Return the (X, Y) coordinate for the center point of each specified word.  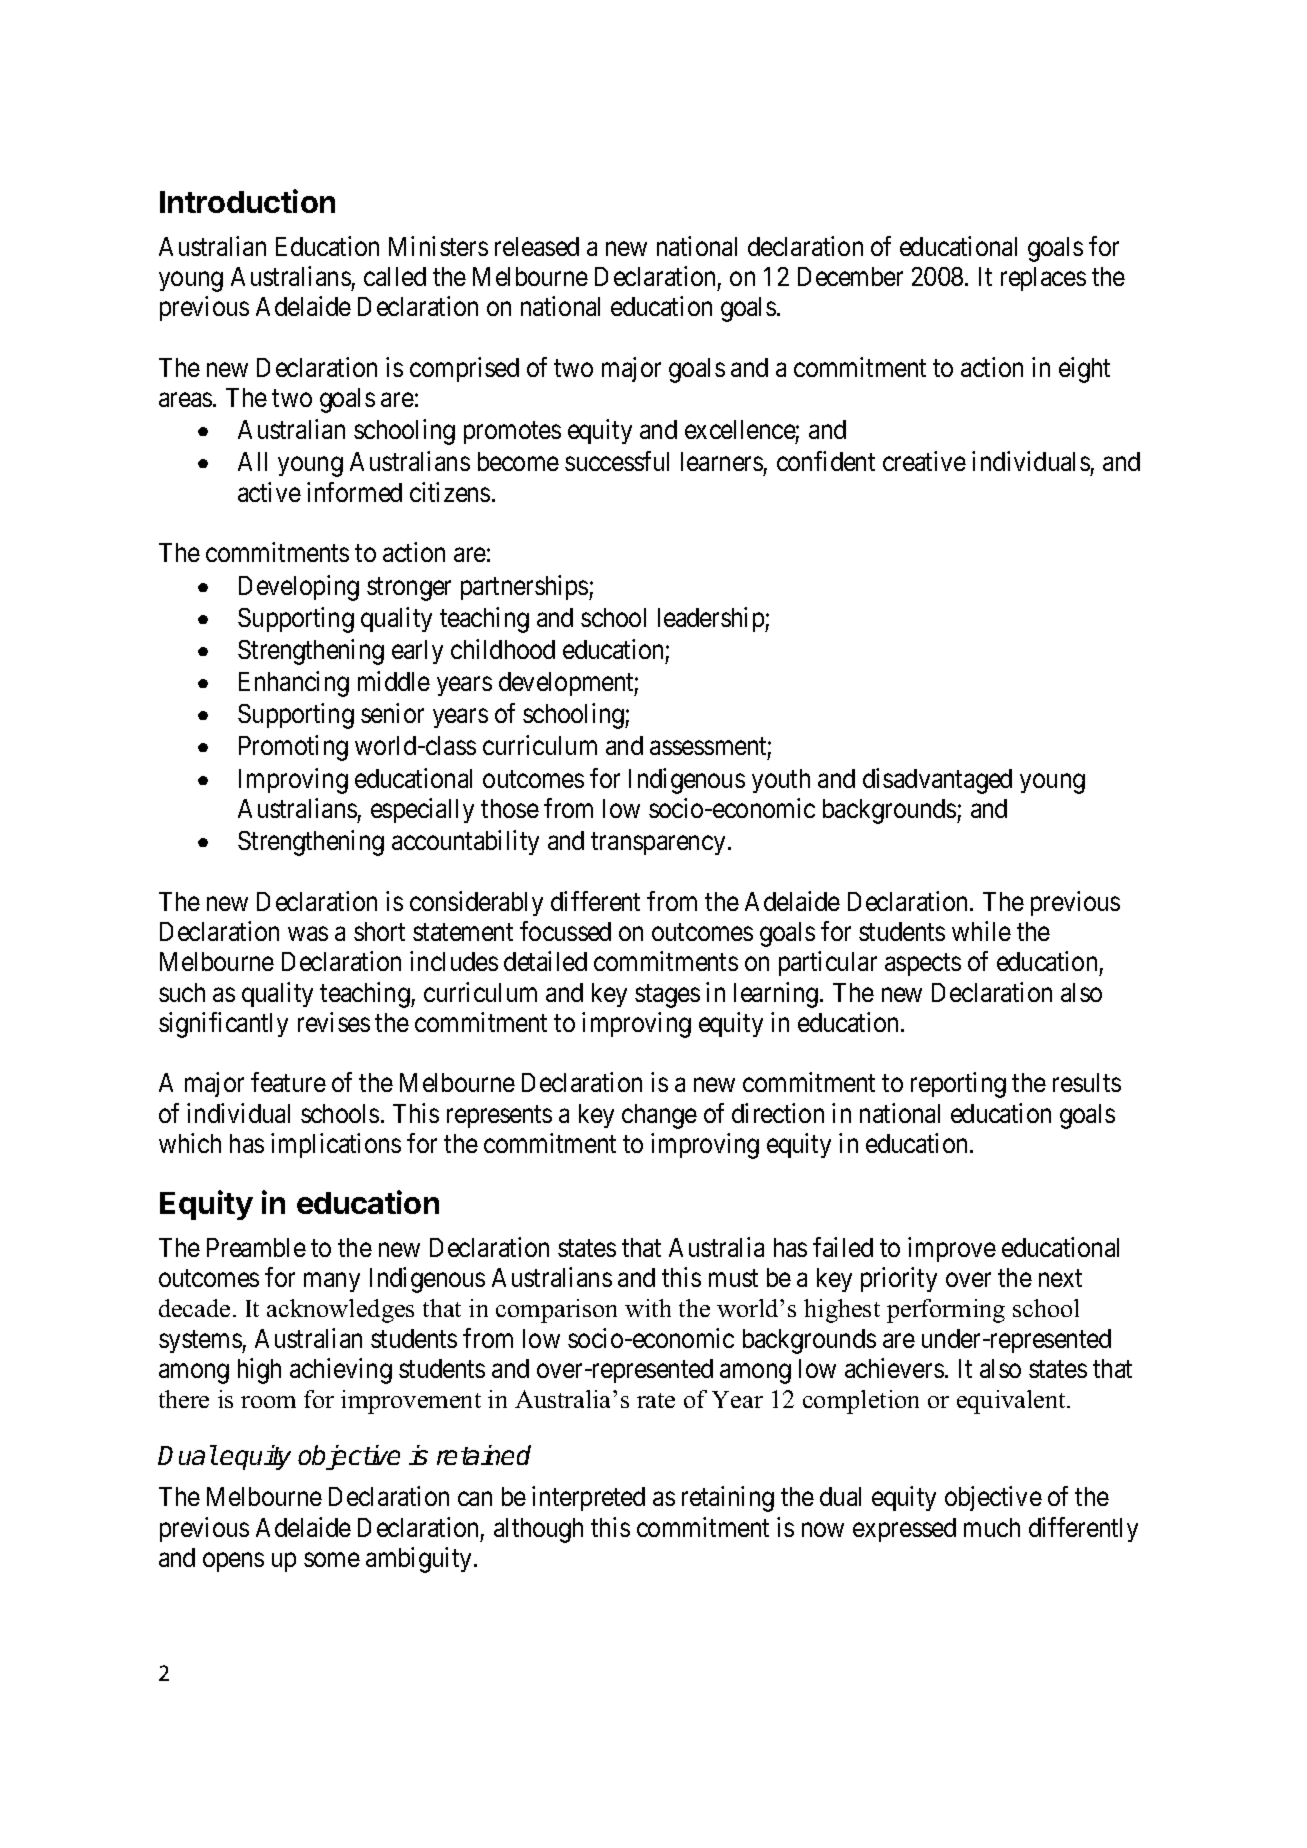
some (332, 1560)
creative (924, 461)
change (659, 1116)
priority (899, 1279)
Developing (299, 588)
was (308, 934)
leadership (712, 619)
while (981, 931)
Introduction (247, 201)
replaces (1043, 279)
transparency (660, 844)
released (537, 246)
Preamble (256, 1247)
